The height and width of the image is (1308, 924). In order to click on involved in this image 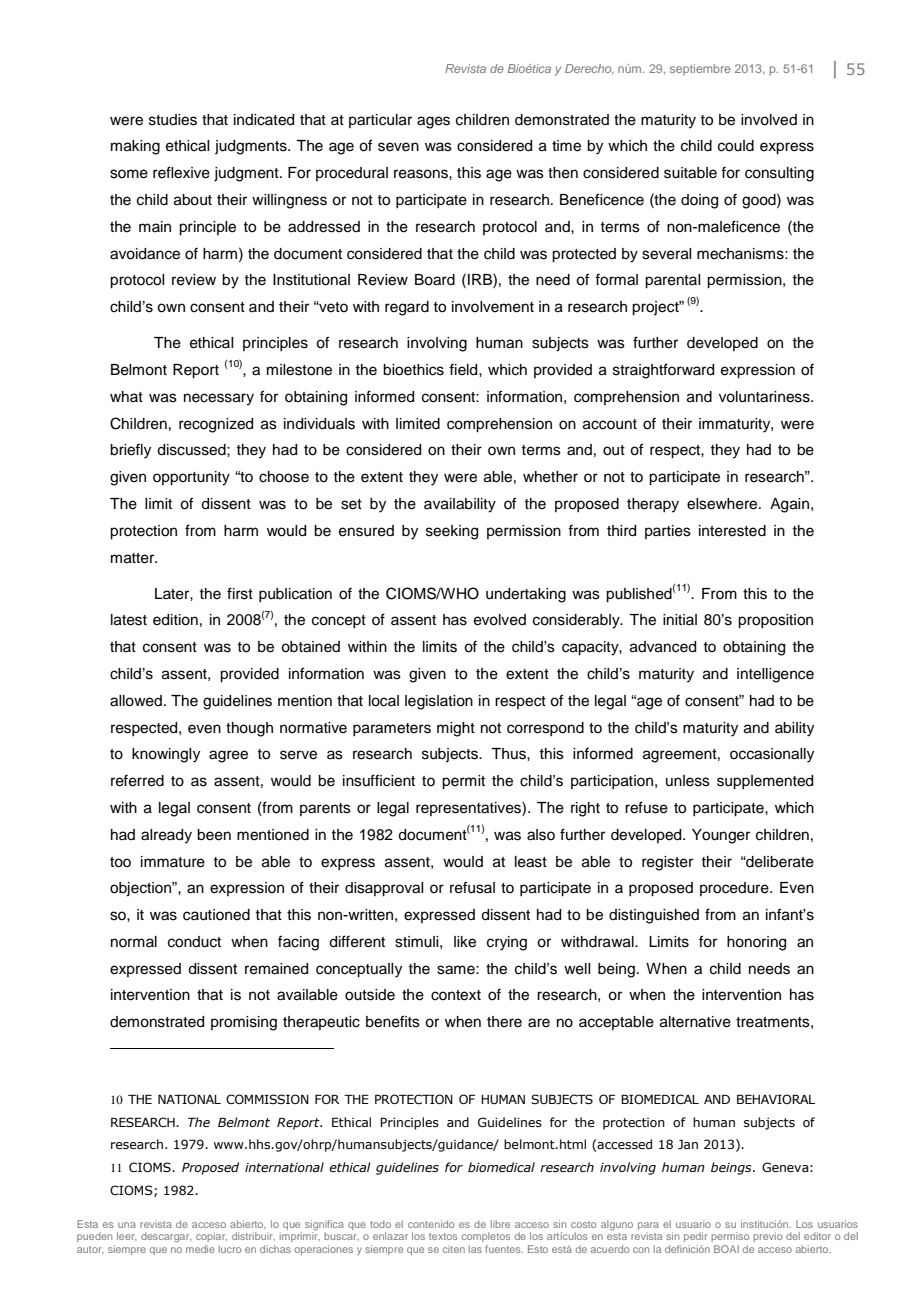, I will do `click(769, 120)`.
